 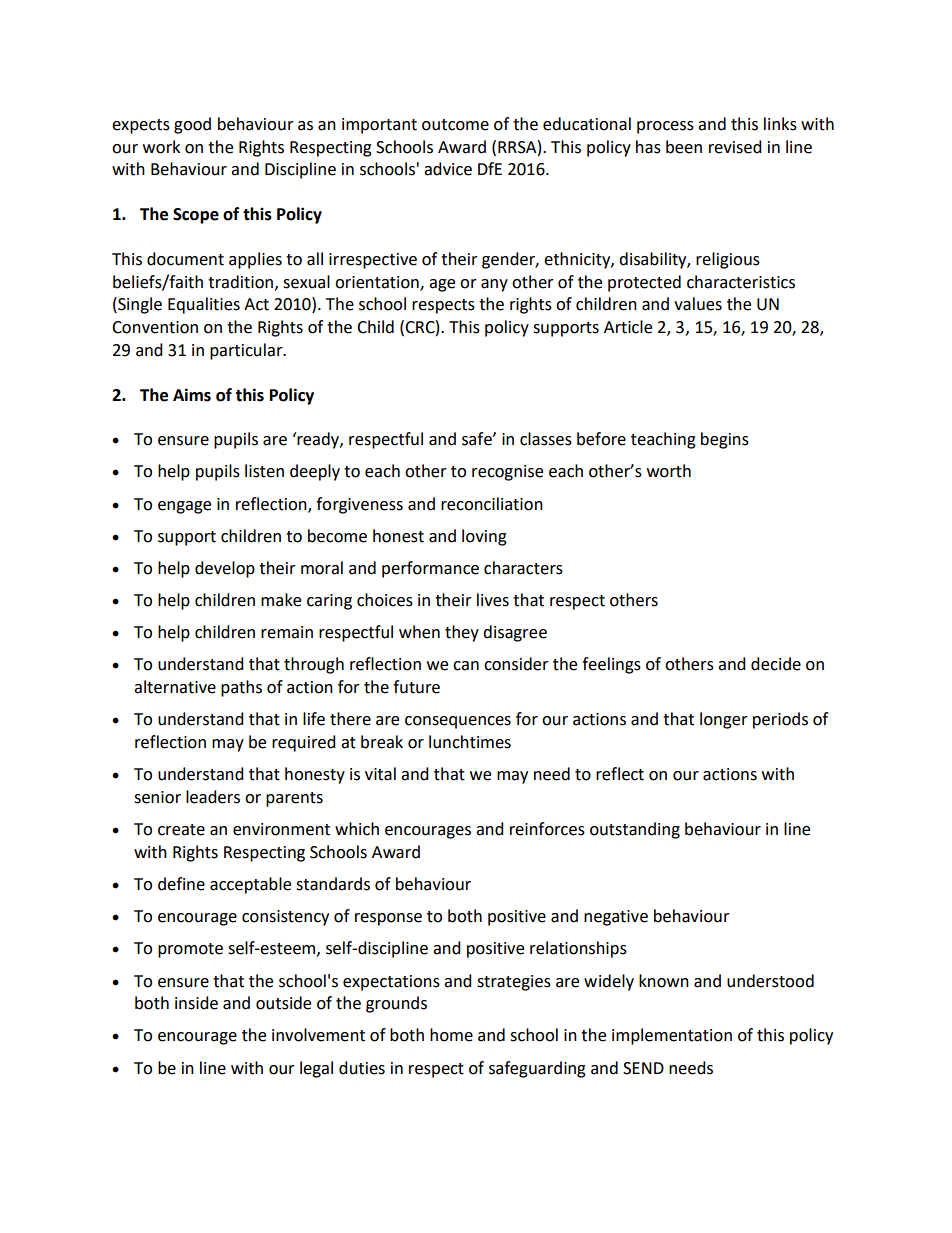 What do you see at coordinates (635, 830) in the image?
I see `outstanding` at bounding box center [635, 830].
